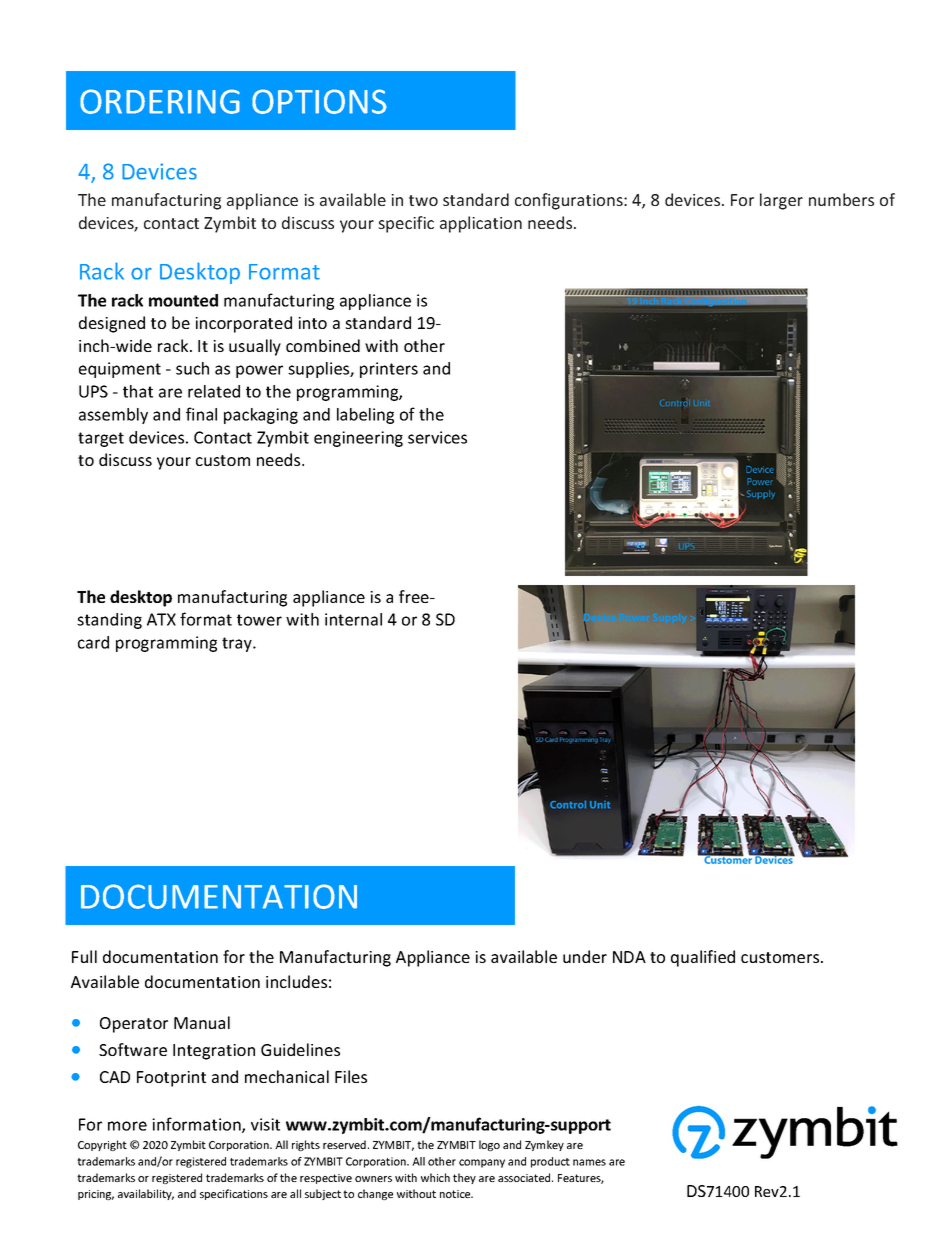 This screenshot has width=952, height=1233. I want to click on two, so click(423, 200).
